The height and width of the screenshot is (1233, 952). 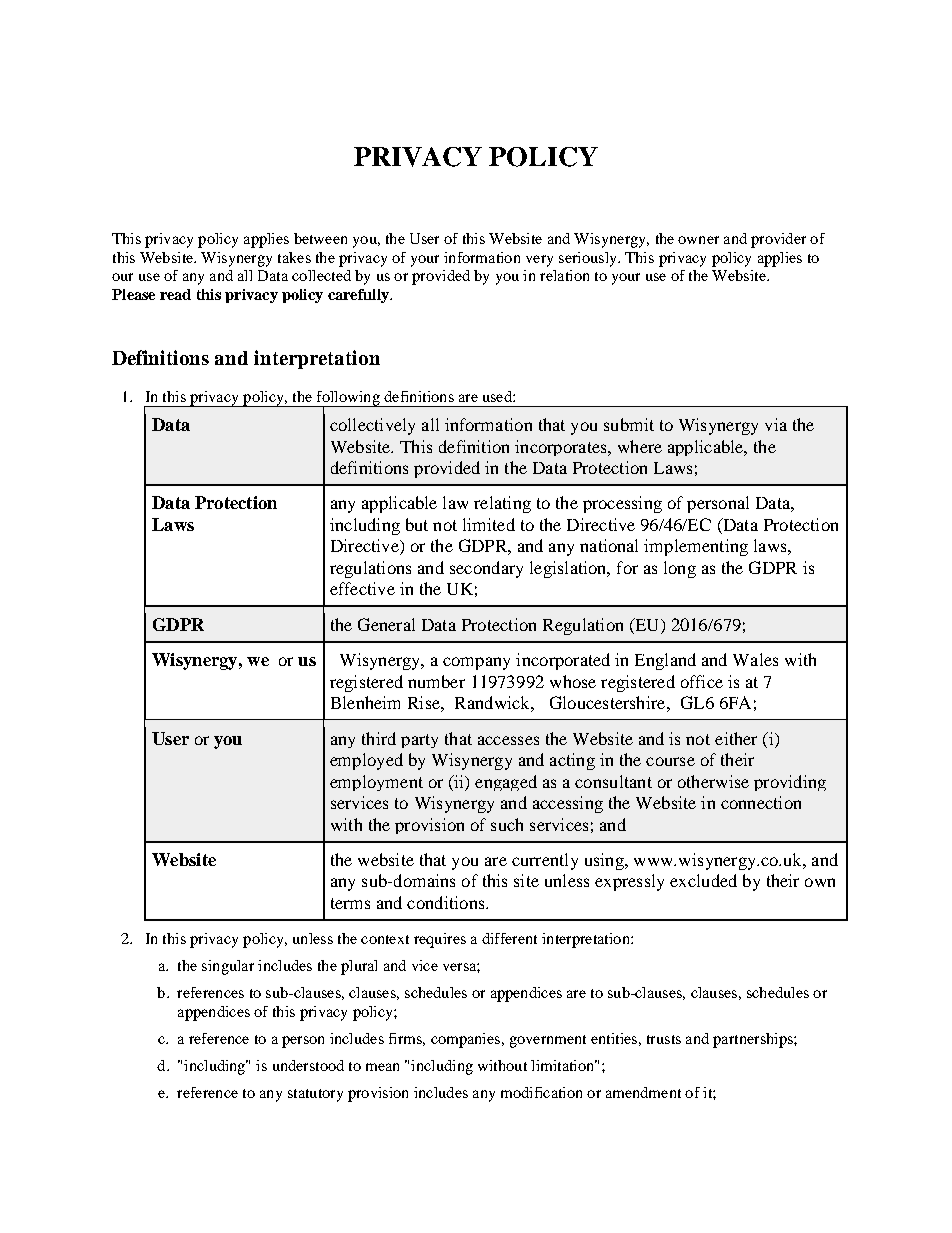 I want to click on owner, so click(x=698, y=240).
